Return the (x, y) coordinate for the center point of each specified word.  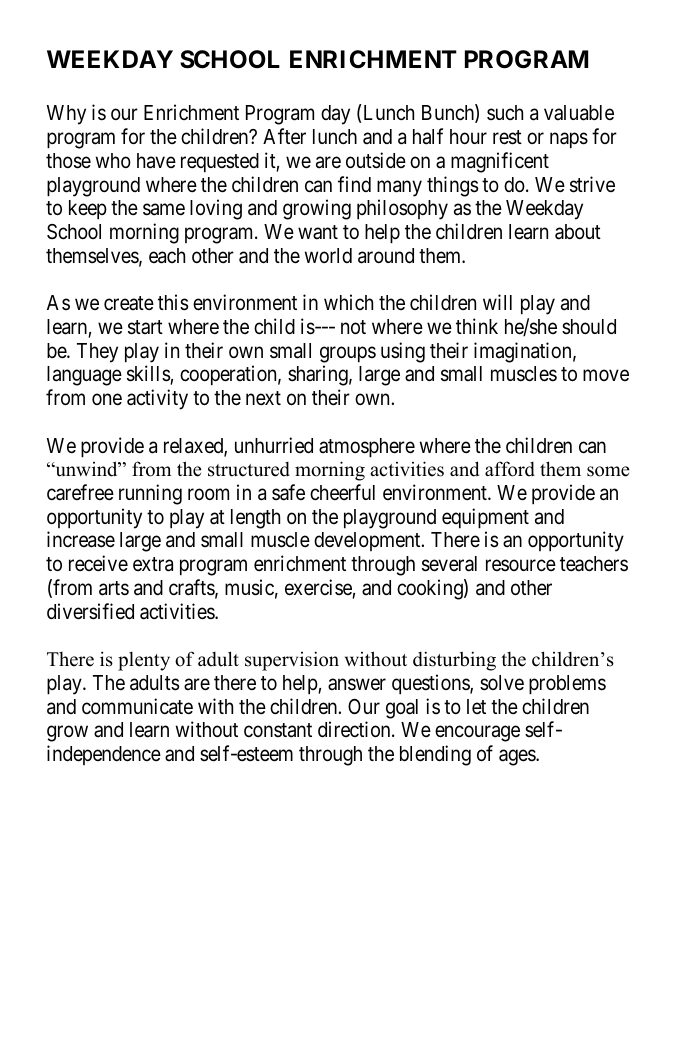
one (107, 400)
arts (114, 588)
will (497, 302)
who (113, 160)
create (129, 303)
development (368, 541)
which (348, 302)
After (284, 136)
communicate (137, 706)
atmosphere (367, 448)
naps (569, 141)
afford (510, 469)
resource (521, 566)
